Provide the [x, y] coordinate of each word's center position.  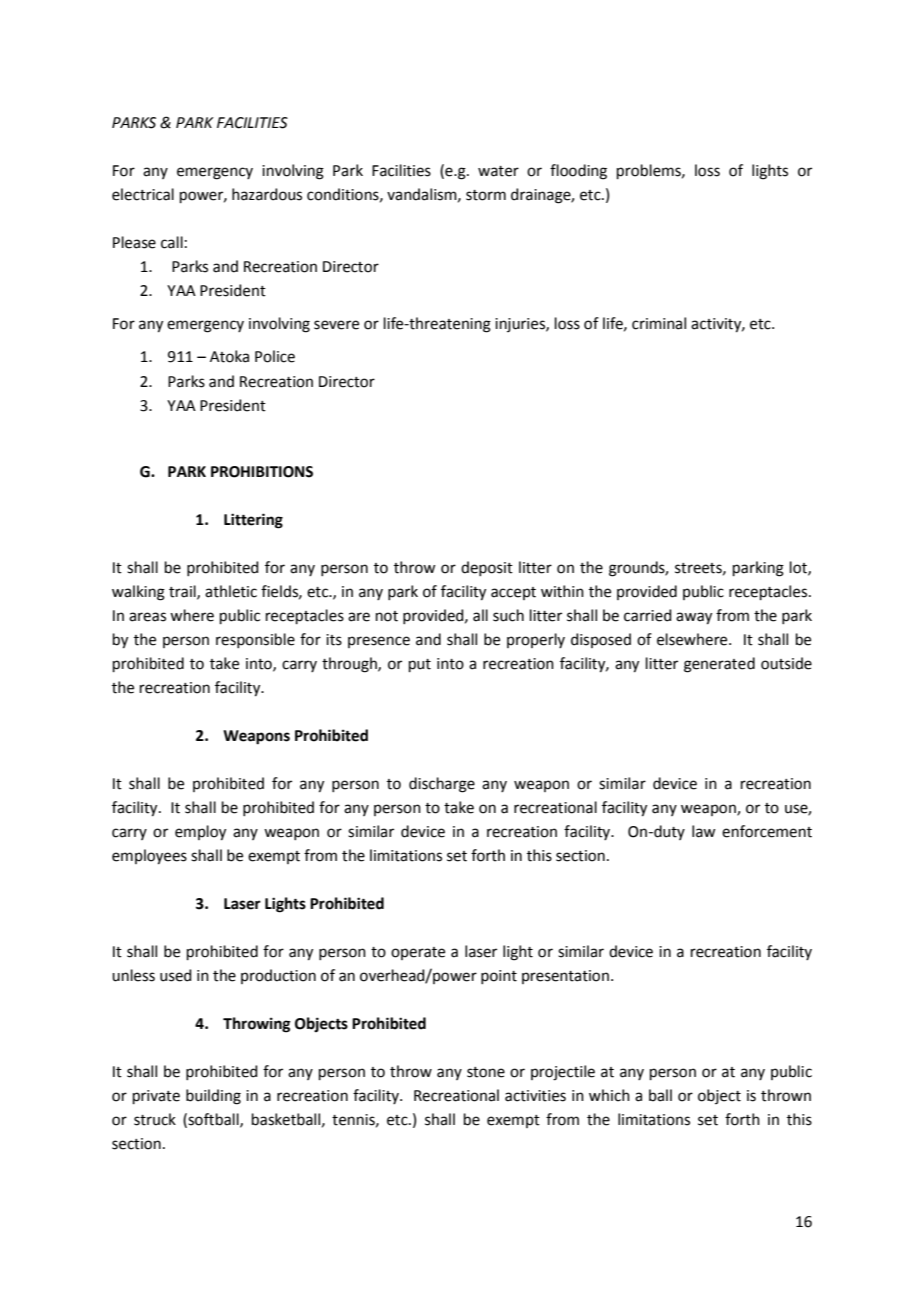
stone [486, 1072]
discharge [442, 785]
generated [719, 665]
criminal [659, 323]
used [176, 975]
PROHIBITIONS [262, 472]
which [609, 1095]
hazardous [267, 194]
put [420, 665]
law [703, 831]
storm [486, 195]
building [213, 1097]
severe [336, 325]
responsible [255, 640]
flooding [578, 172]
